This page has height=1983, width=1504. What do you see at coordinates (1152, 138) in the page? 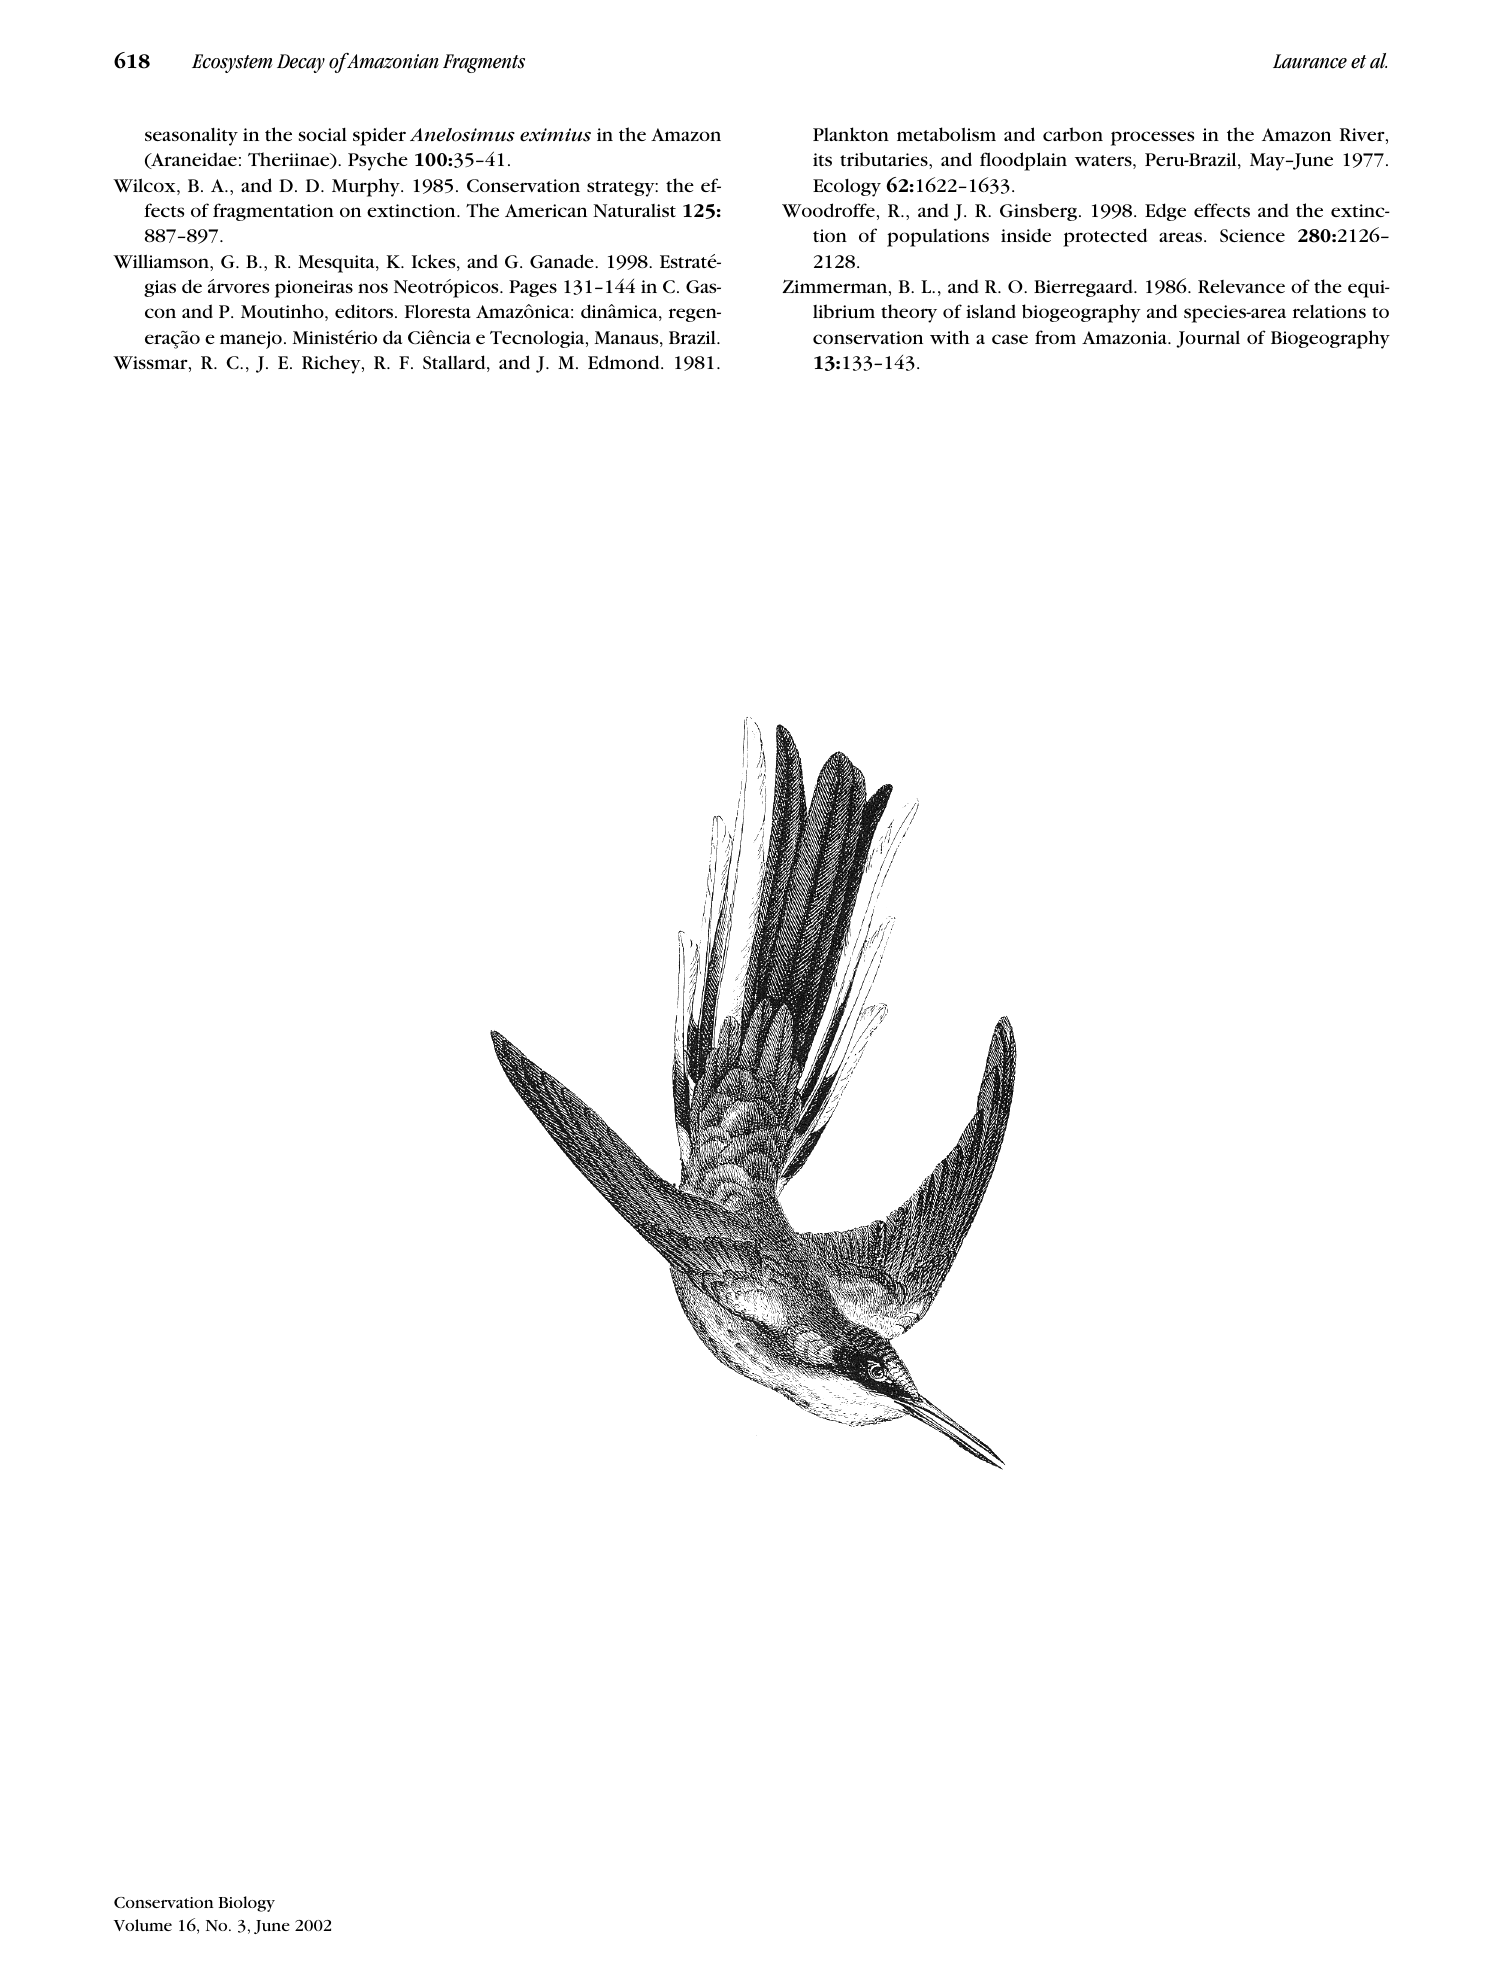
I see `processes` at bounding box center [1152, 138].
